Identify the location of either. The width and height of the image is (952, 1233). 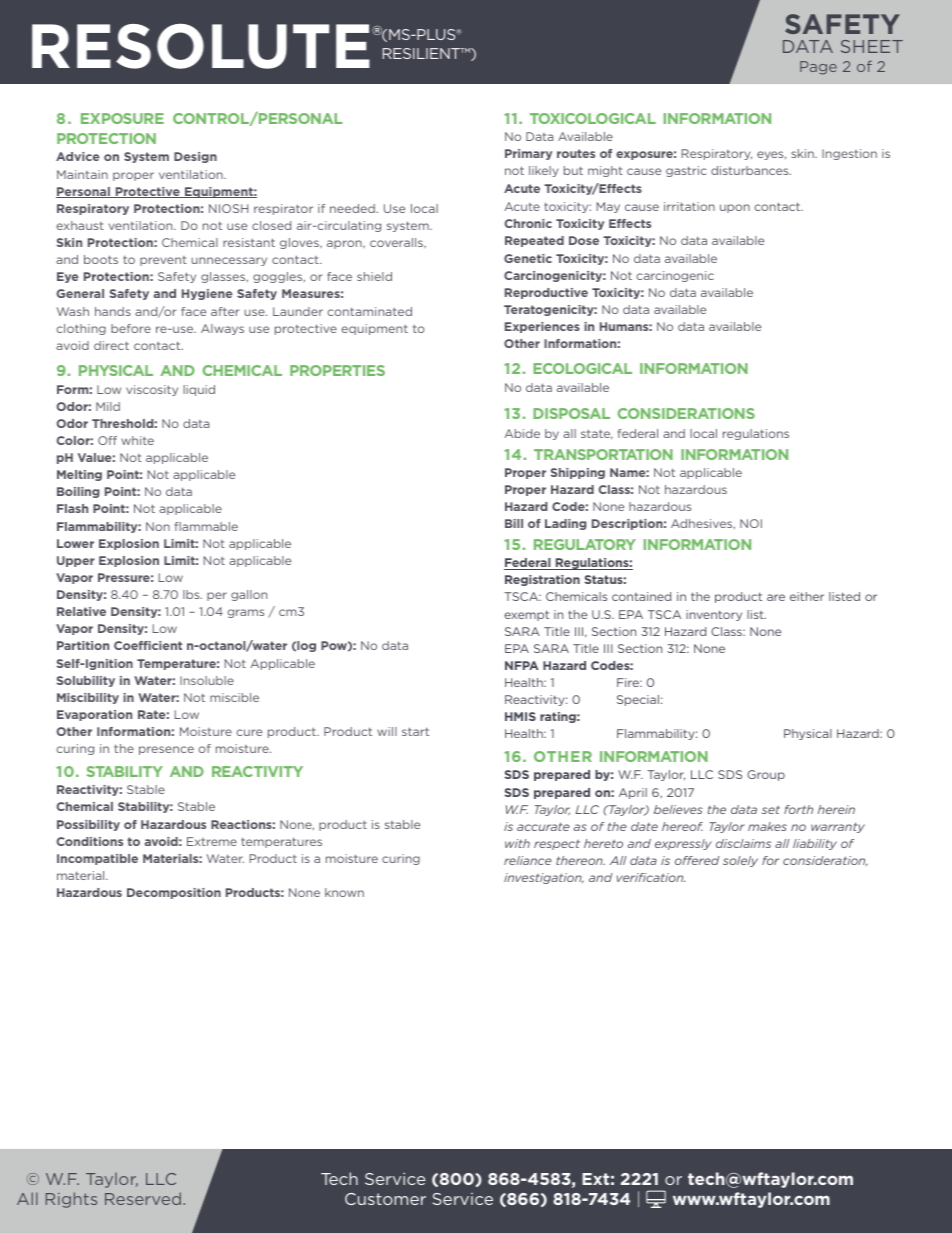
(807, 596).
